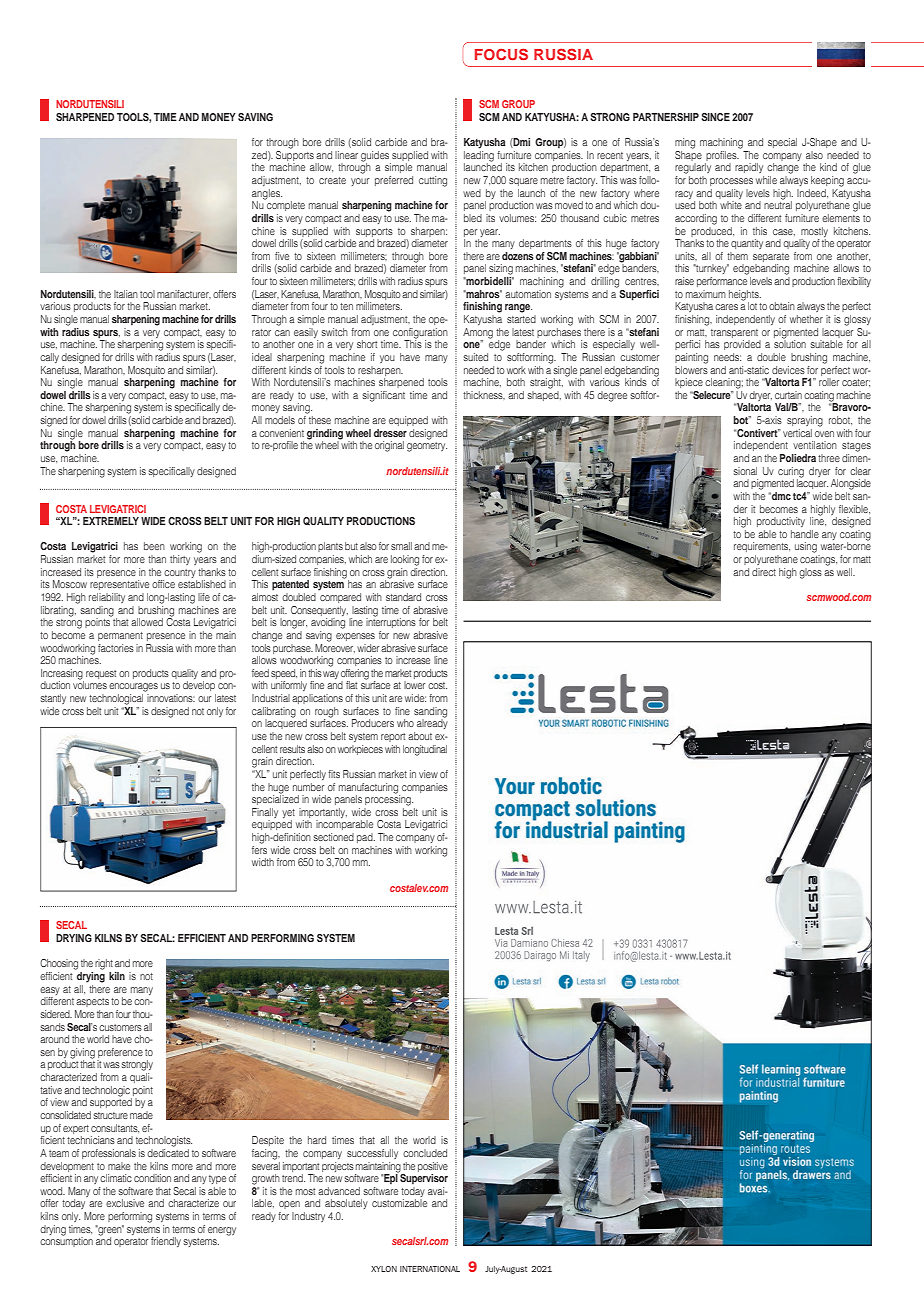 Image resolution: width=924 pixels, height=1308 pixels. What do you see at coordinates (391, 622) in the page?
I see `interruptions` at bounding box center [391, 622].
